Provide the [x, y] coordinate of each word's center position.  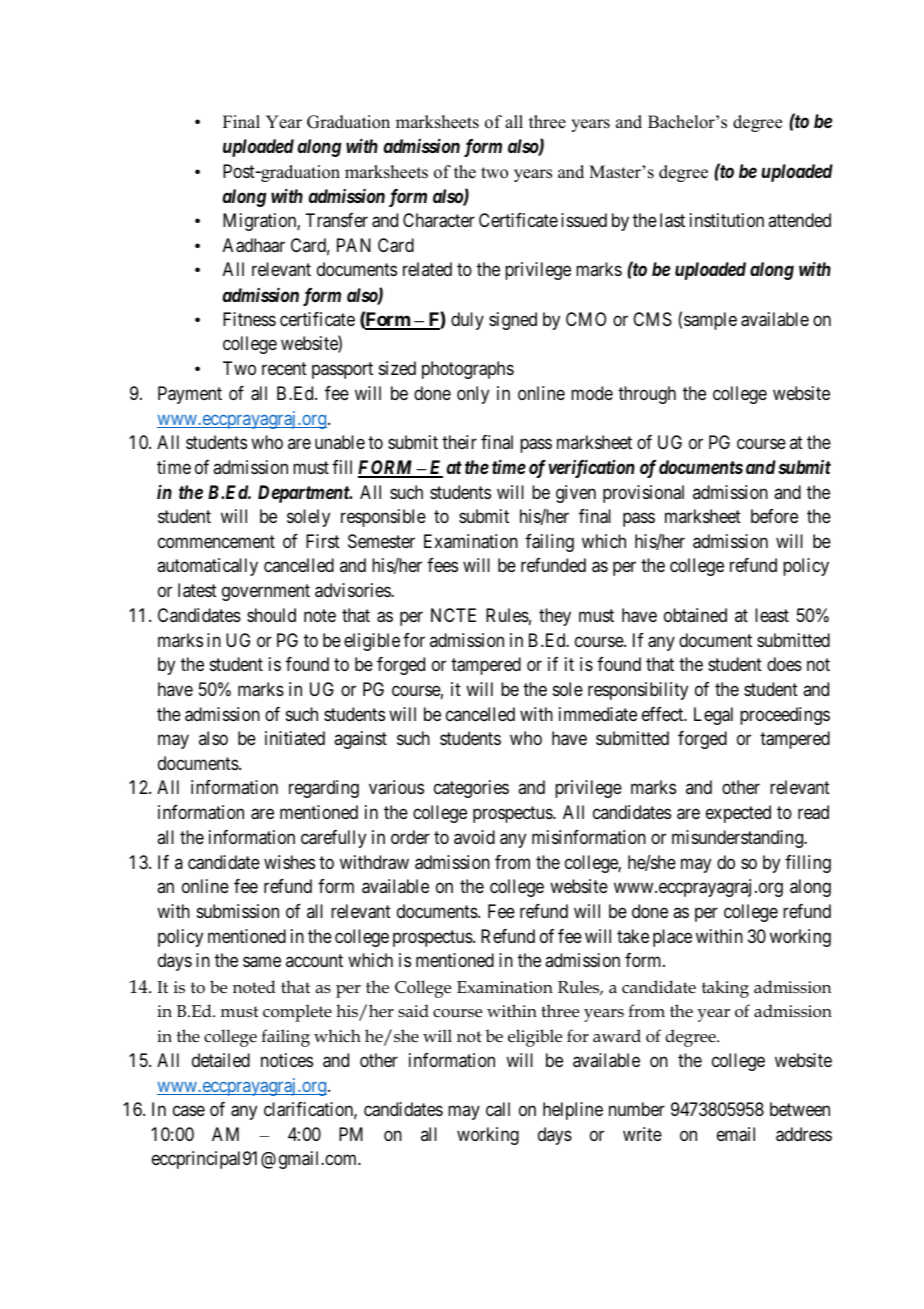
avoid [474, 837]
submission [238, 911]
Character [439, 220]
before [774, 516]
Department [304, 494]
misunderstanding [738, 839]
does [784, 664]
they [555, 617]
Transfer [336, 220]
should [271, 615]
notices [287, 1060]
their [459, 442]
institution [727, 220]
